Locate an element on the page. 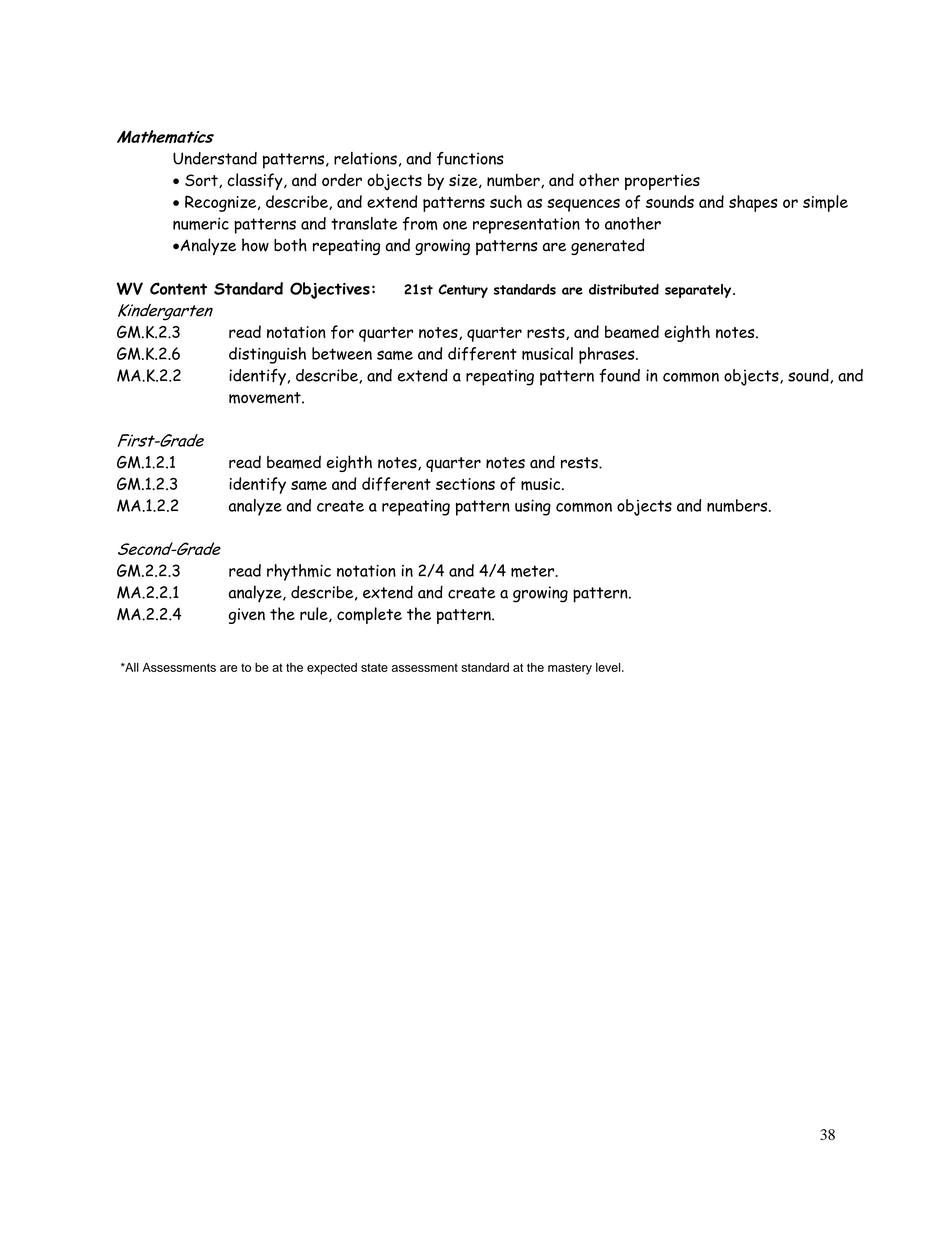 This page has width=952, height=1233. distinguish is located at coordinates (267, 355).
